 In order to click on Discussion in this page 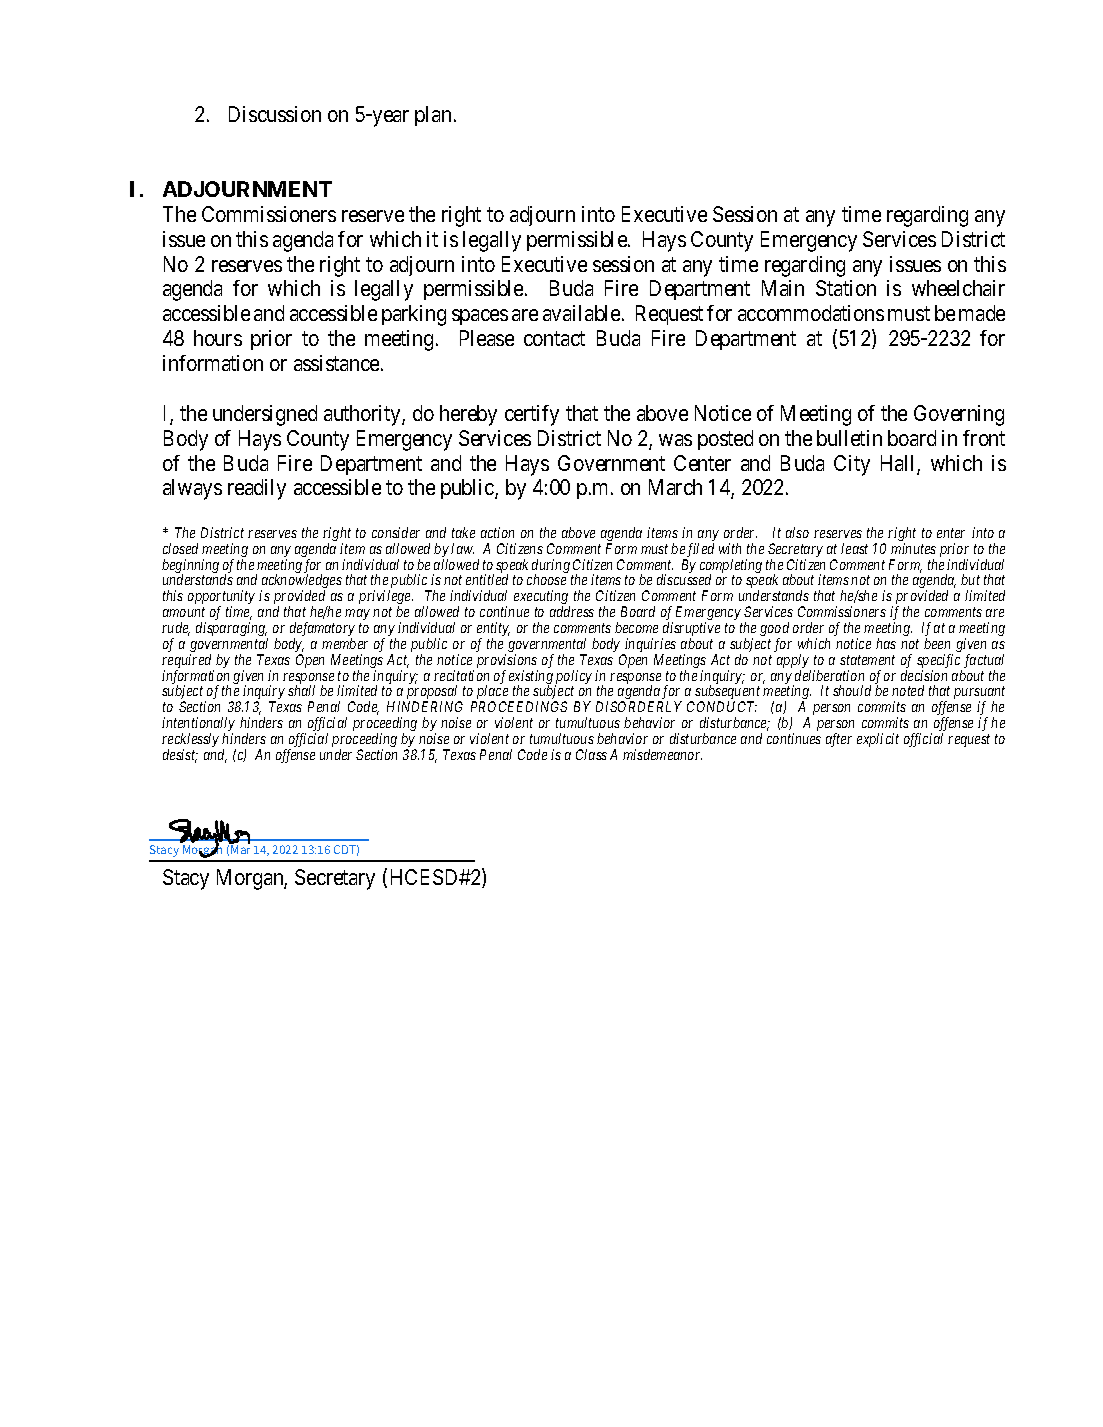, I will do `click(275, 114)`.
